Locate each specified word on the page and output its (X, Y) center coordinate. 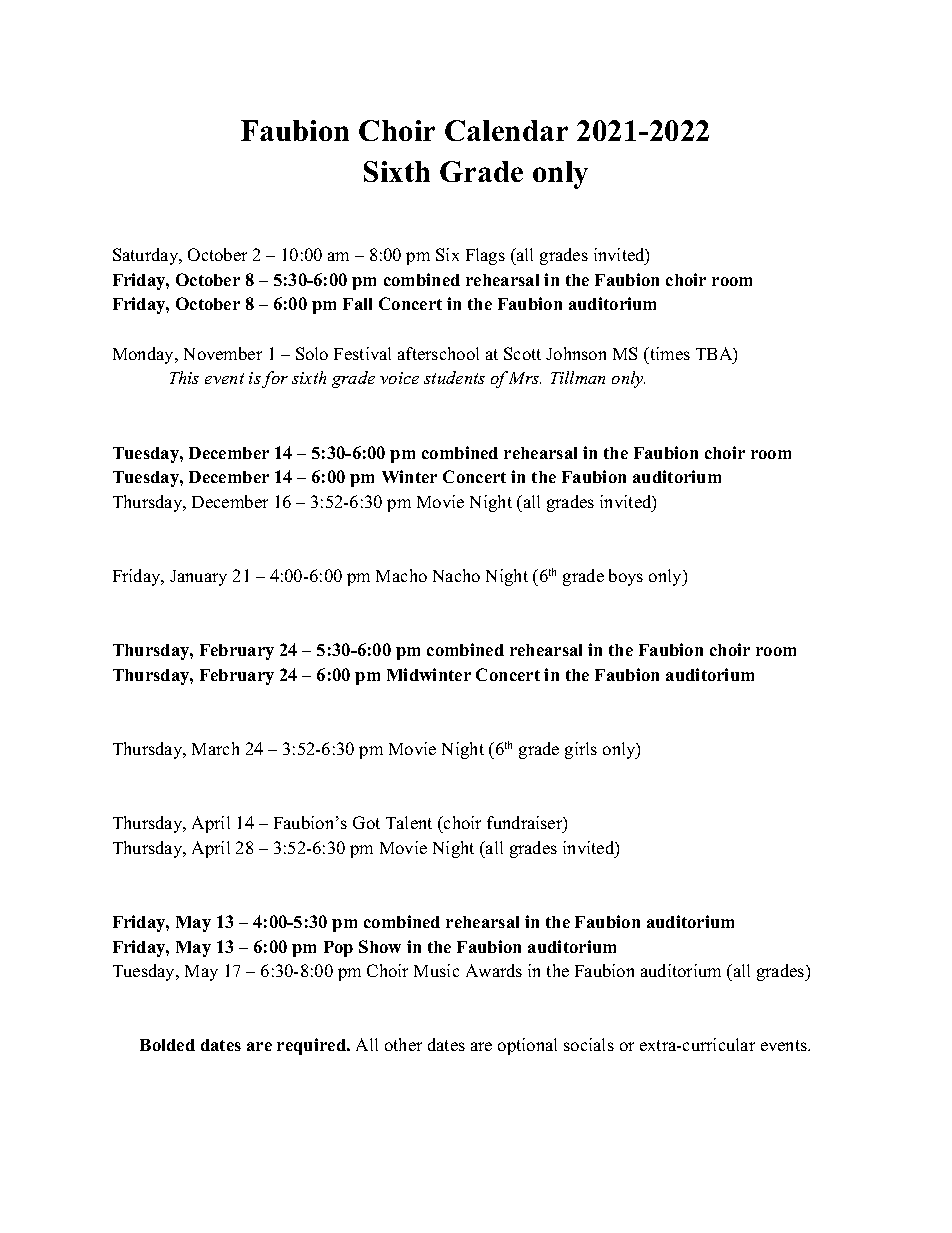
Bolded (167, 1045)
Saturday (147, 256)
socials (589, 1044)
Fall (357, 304)
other (403, 1044)
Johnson (576, 353)
